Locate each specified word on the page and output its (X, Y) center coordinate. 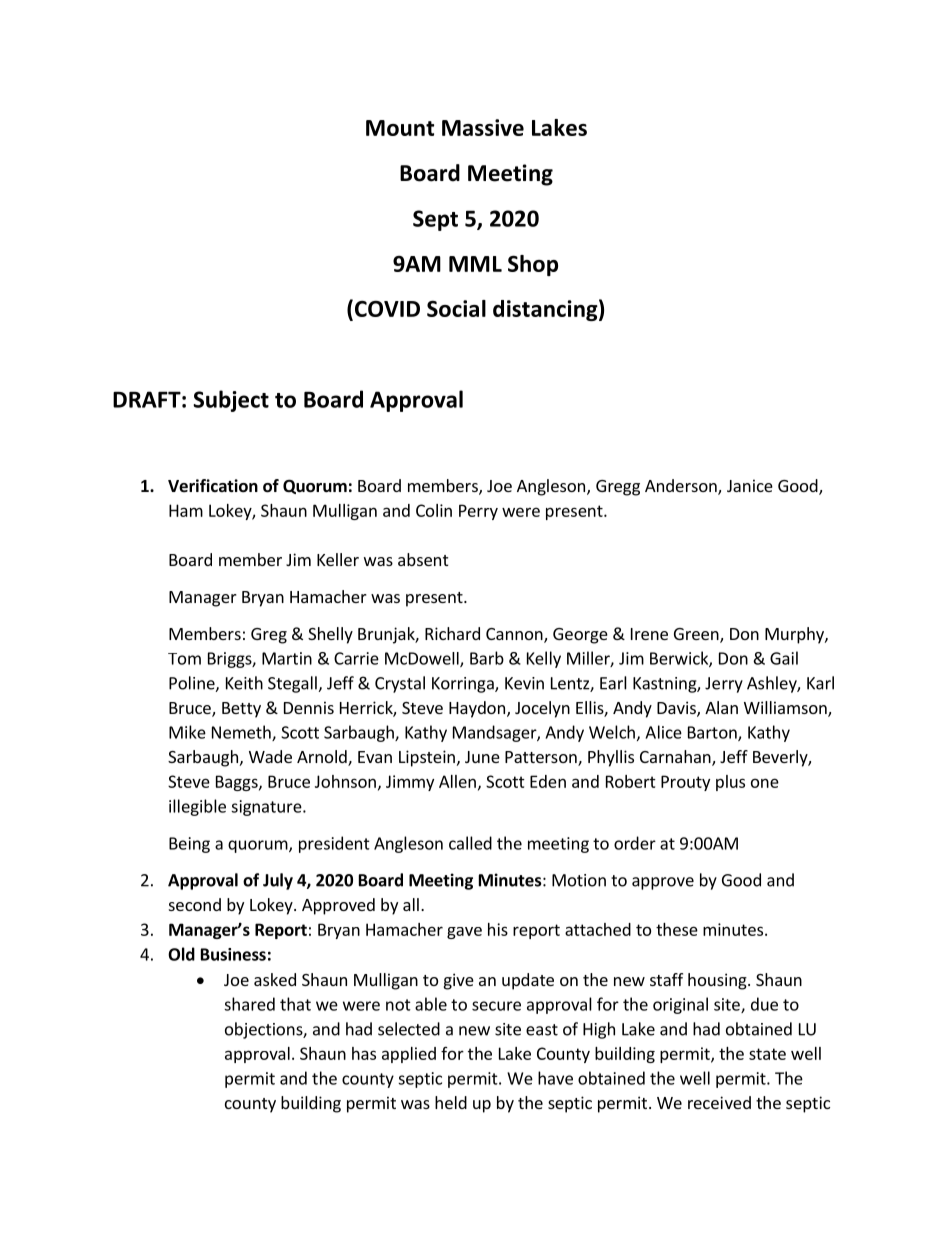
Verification (213, 486)
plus (730, 783)
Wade (270, 756)
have (555, 1078)
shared (249, 1004)
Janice (750, 485)
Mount (400, 128)
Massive (483, 127)
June (482, 757)
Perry (478, 512)
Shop (533, 265)
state (767, 1054)
